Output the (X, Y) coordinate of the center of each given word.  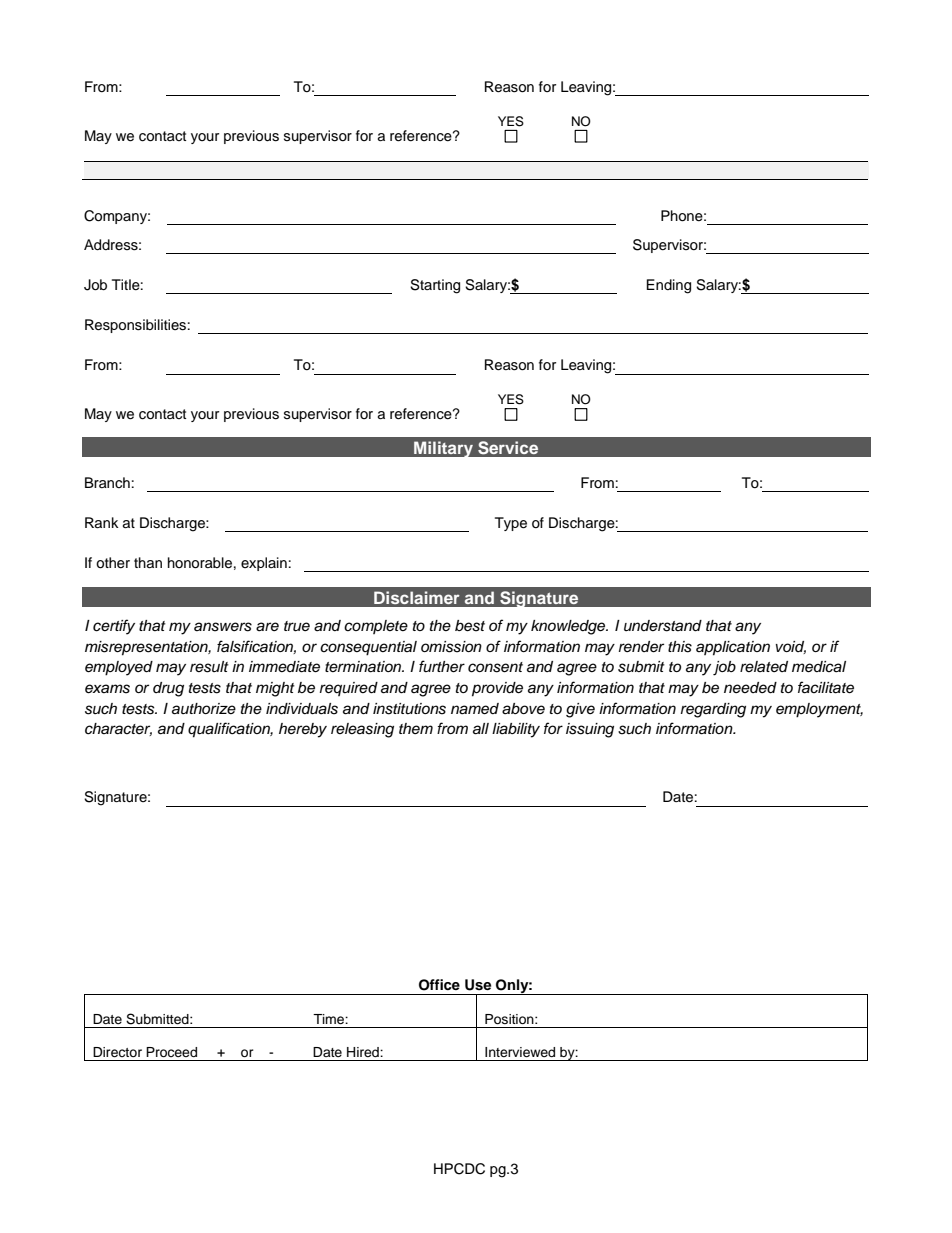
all (481, 729)
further (442, 666)
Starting (435, 286)
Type (511, 524)
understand (663, 626)
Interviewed (520, 1052)
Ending (668, 286)
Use (478, 985)
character (118, 729)
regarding (713, 710)
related (764, 666)
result (209, 667)
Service (508, 448)
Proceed (171, 1052)
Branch (107, 482)
